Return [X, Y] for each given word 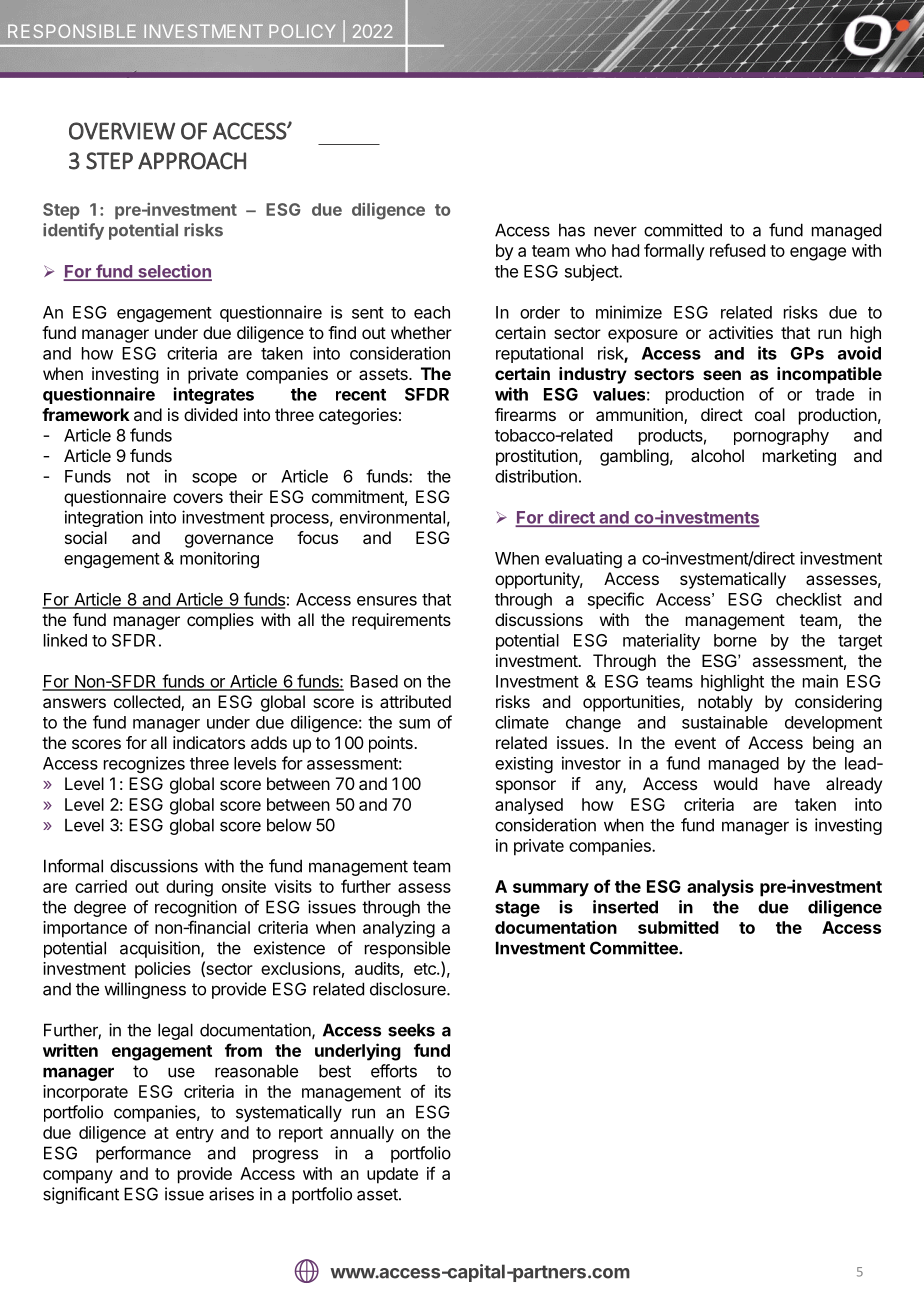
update [392, 1175]
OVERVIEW [122, 131]
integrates [214, 395]
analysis [720, 888]
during [189, 888]
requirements [401, 621]
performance [143, 1154]
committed [683, 230]
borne [735, 640]
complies [220, 621]
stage [517, 909]
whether [421, 332]
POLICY [302, 31]
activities [741, 332]
